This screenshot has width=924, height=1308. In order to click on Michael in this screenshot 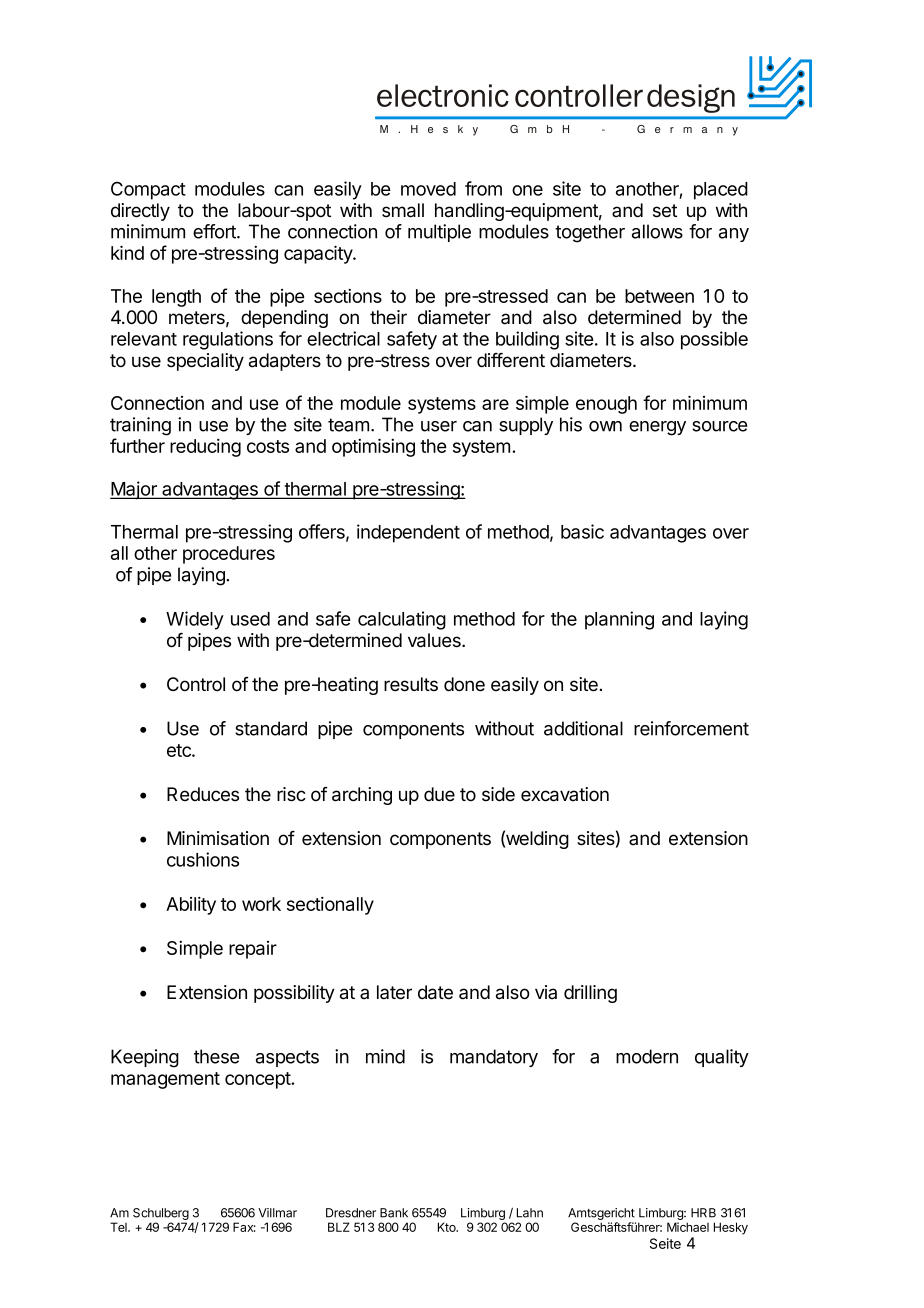, I will do `click(688, 1227)`.
